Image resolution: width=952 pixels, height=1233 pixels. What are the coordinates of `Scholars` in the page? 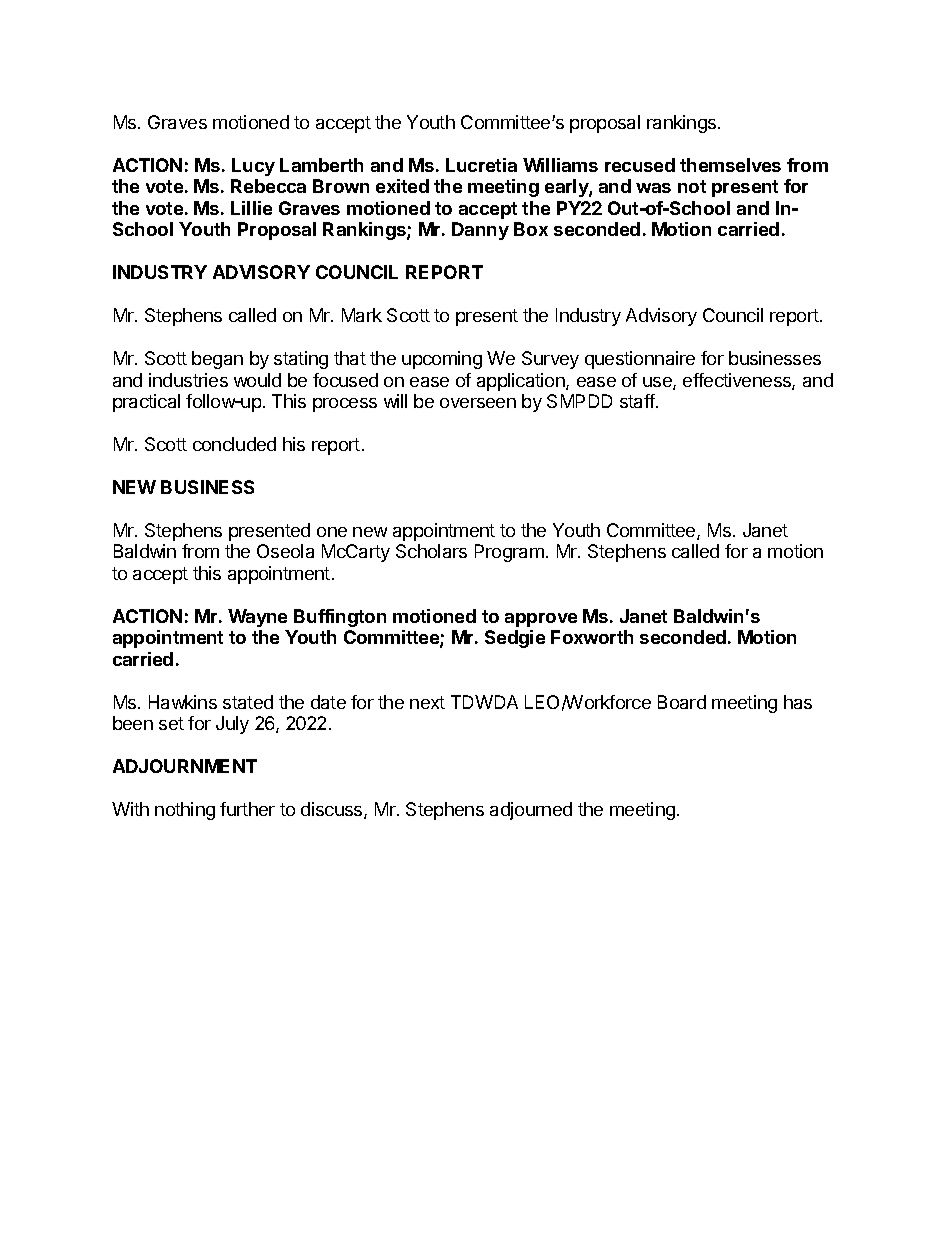 It's located at (431, 551).
